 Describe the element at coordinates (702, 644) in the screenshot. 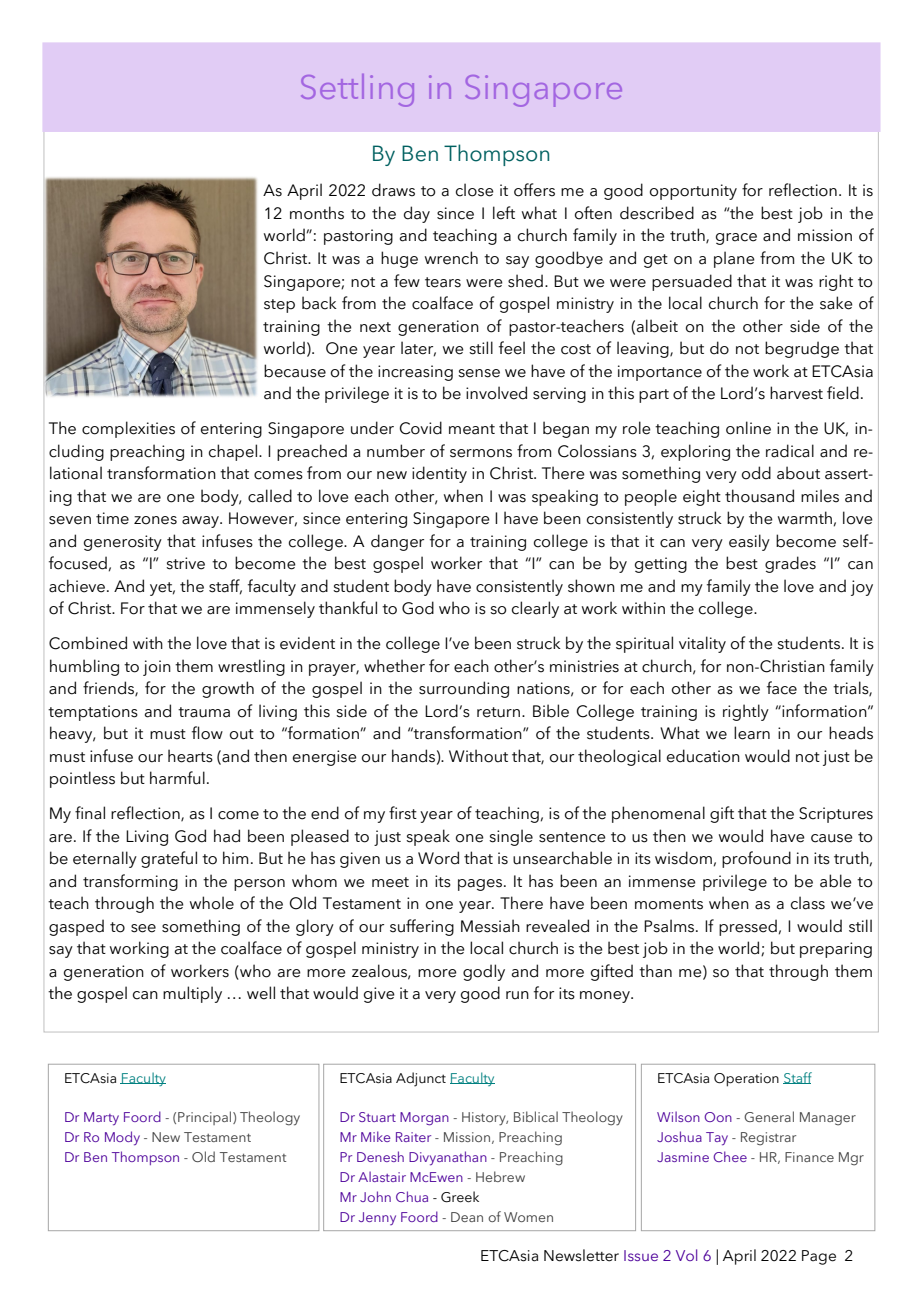

I see `vitality` at that location.
